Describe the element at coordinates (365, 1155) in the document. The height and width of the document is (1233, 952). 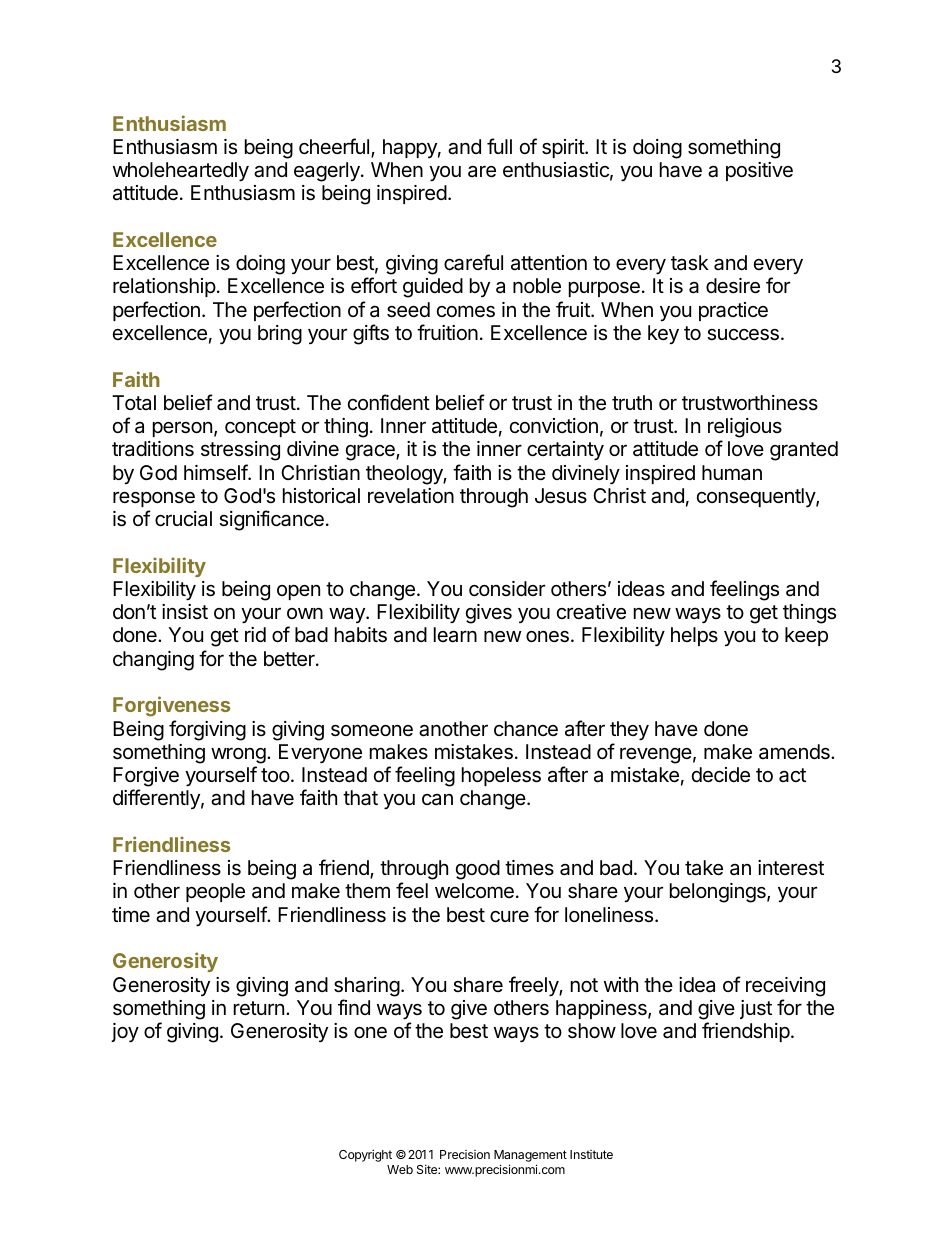
I see `Copyright` at that location.
